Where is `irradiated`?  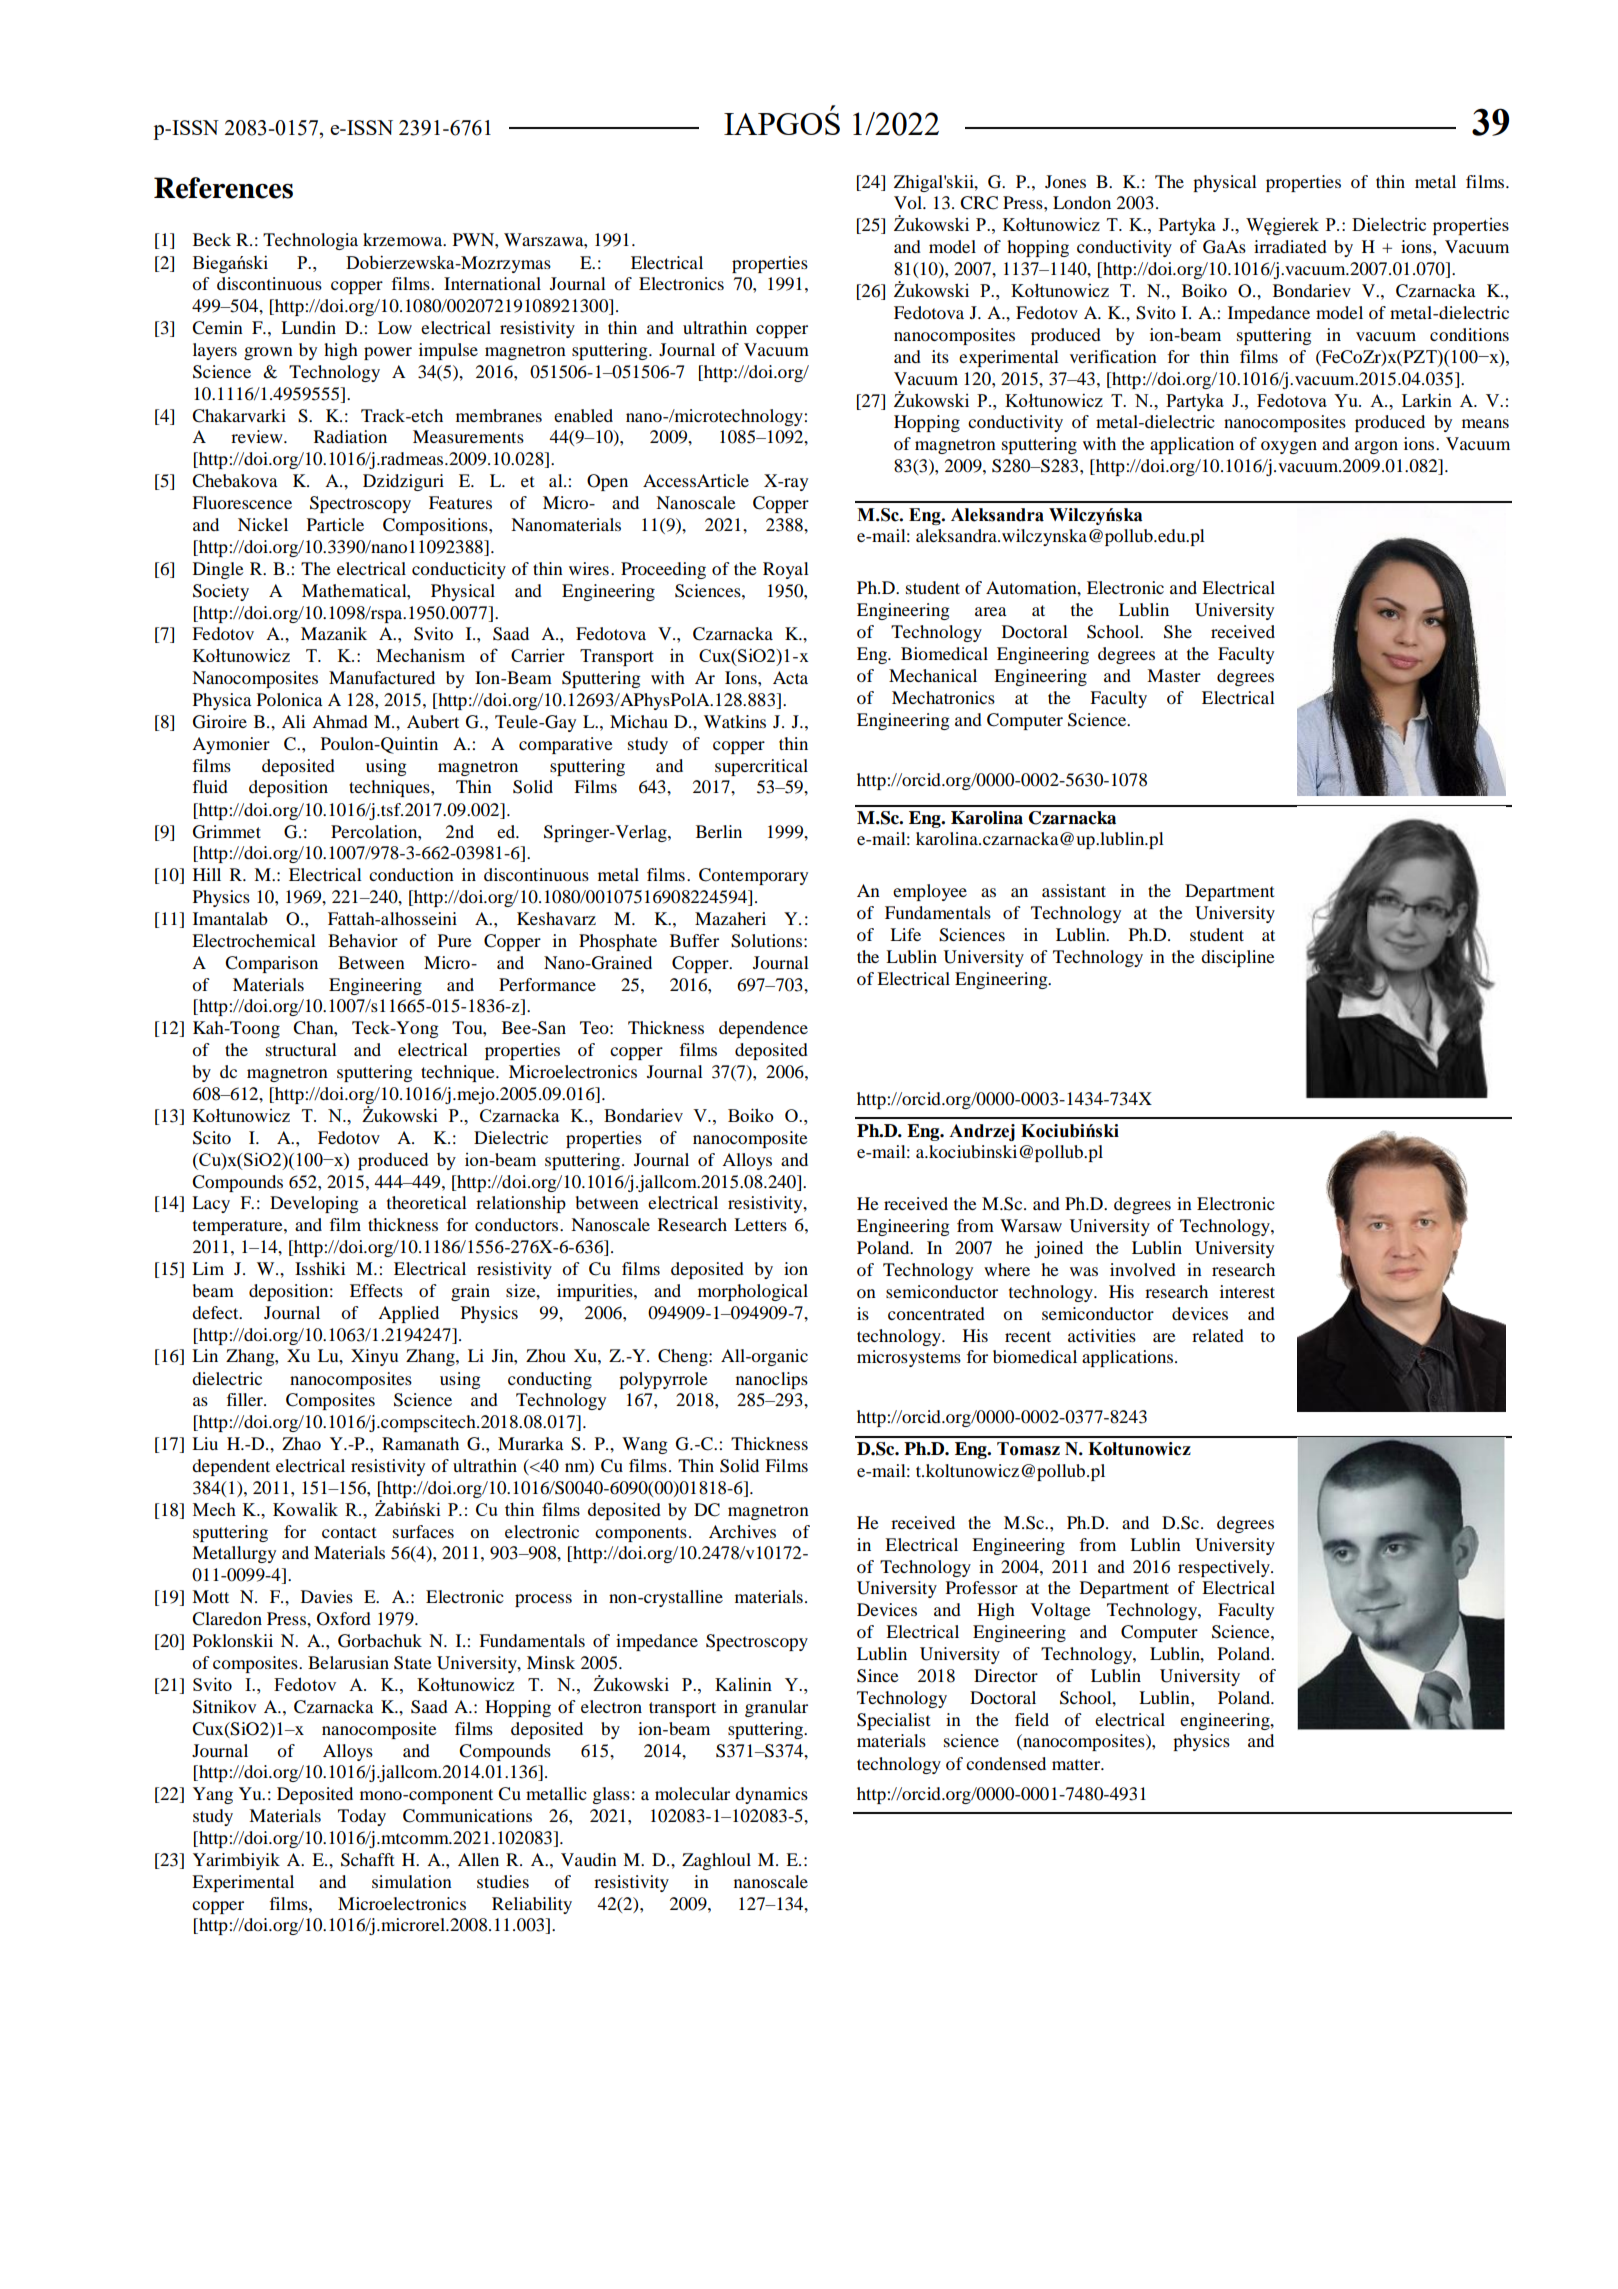 irradiated is located at coordinates (1290, 246).
